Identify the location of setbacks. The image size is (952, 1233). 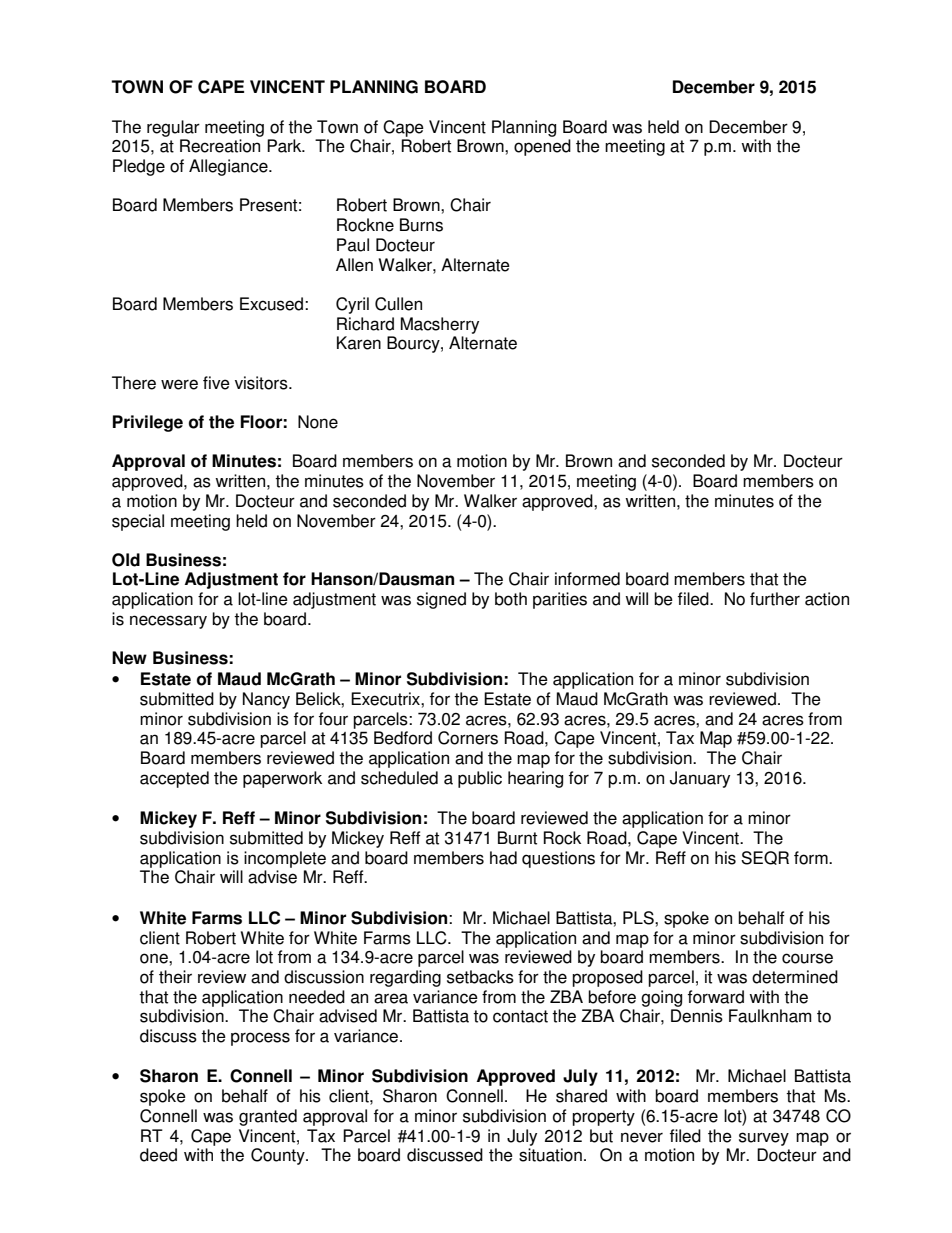
(480, 977).
